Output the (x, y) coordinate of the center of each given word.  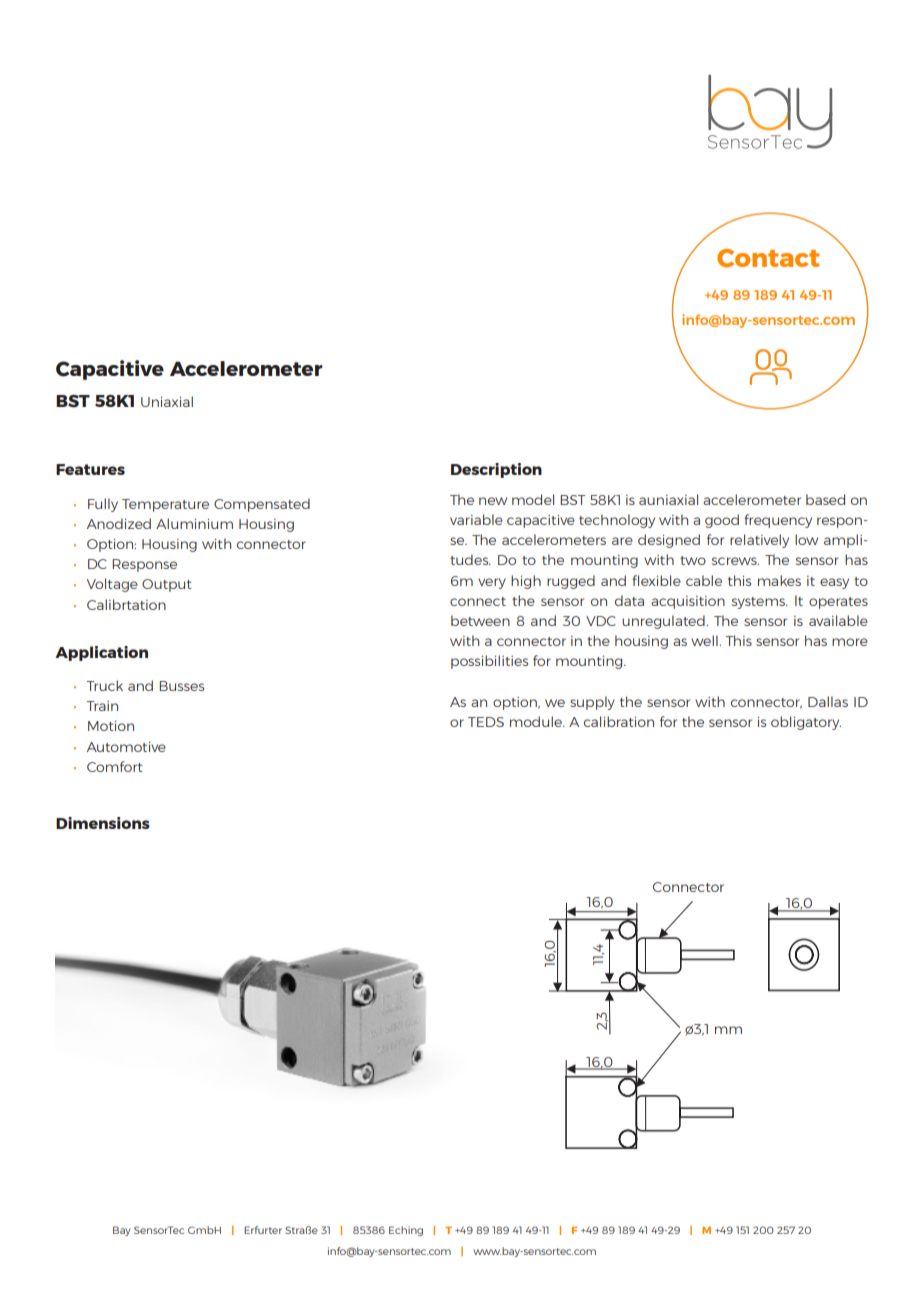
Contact (768, 258)
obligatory (806, 723)
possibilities (489, 662)
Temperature (165, 505)
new (493, 501)
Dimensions (103, 823)
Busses (181, 686)
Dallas (828, 701)
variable (476, 519)
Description (496, 470)
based (825, 499)
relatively (759, 541)
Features (90, 469)
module (537, 721)
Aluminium (194, 523)
